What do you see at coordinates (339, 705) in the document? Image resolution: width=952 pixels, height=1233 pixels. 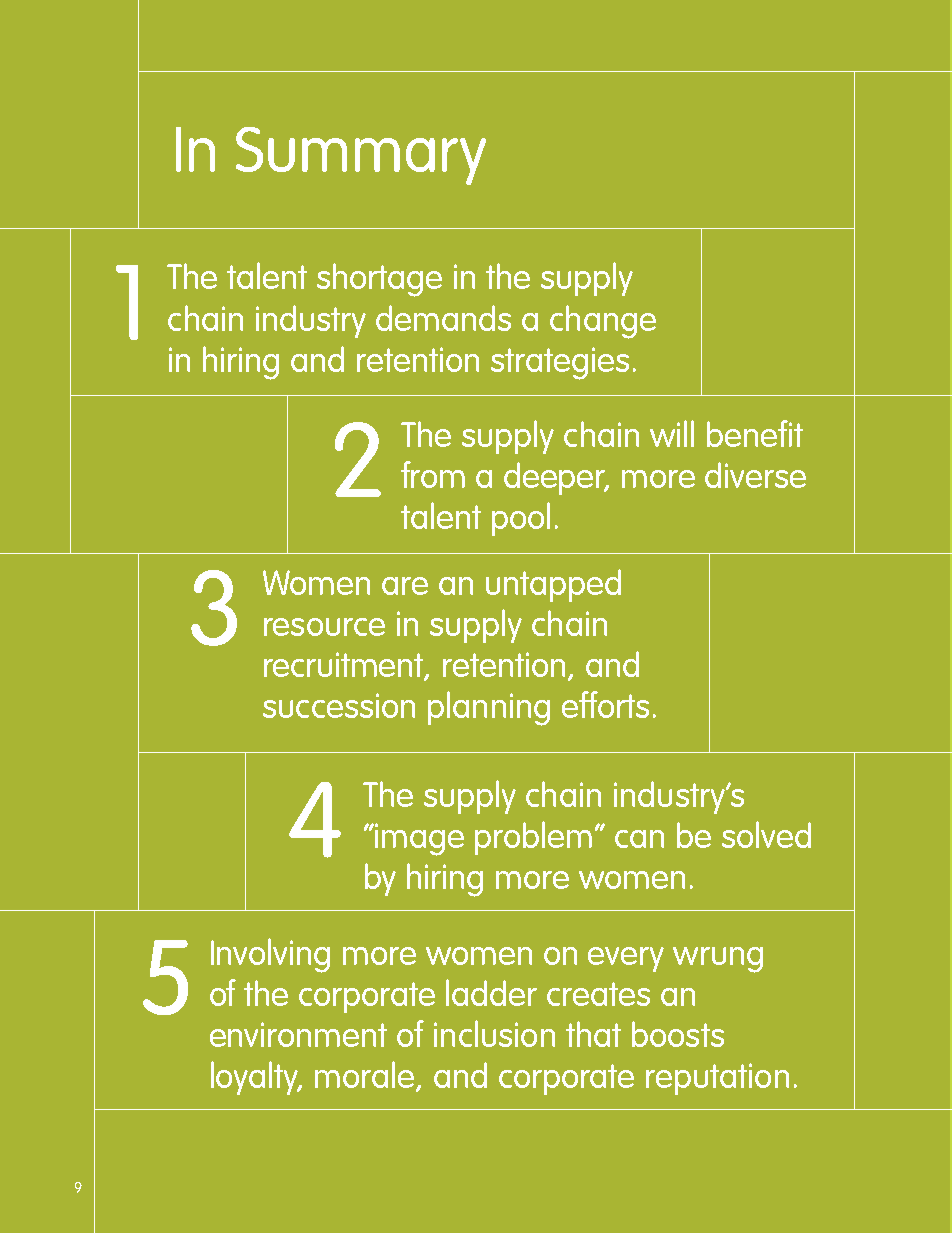 I see `succession` at bounding box center [339, 705].
